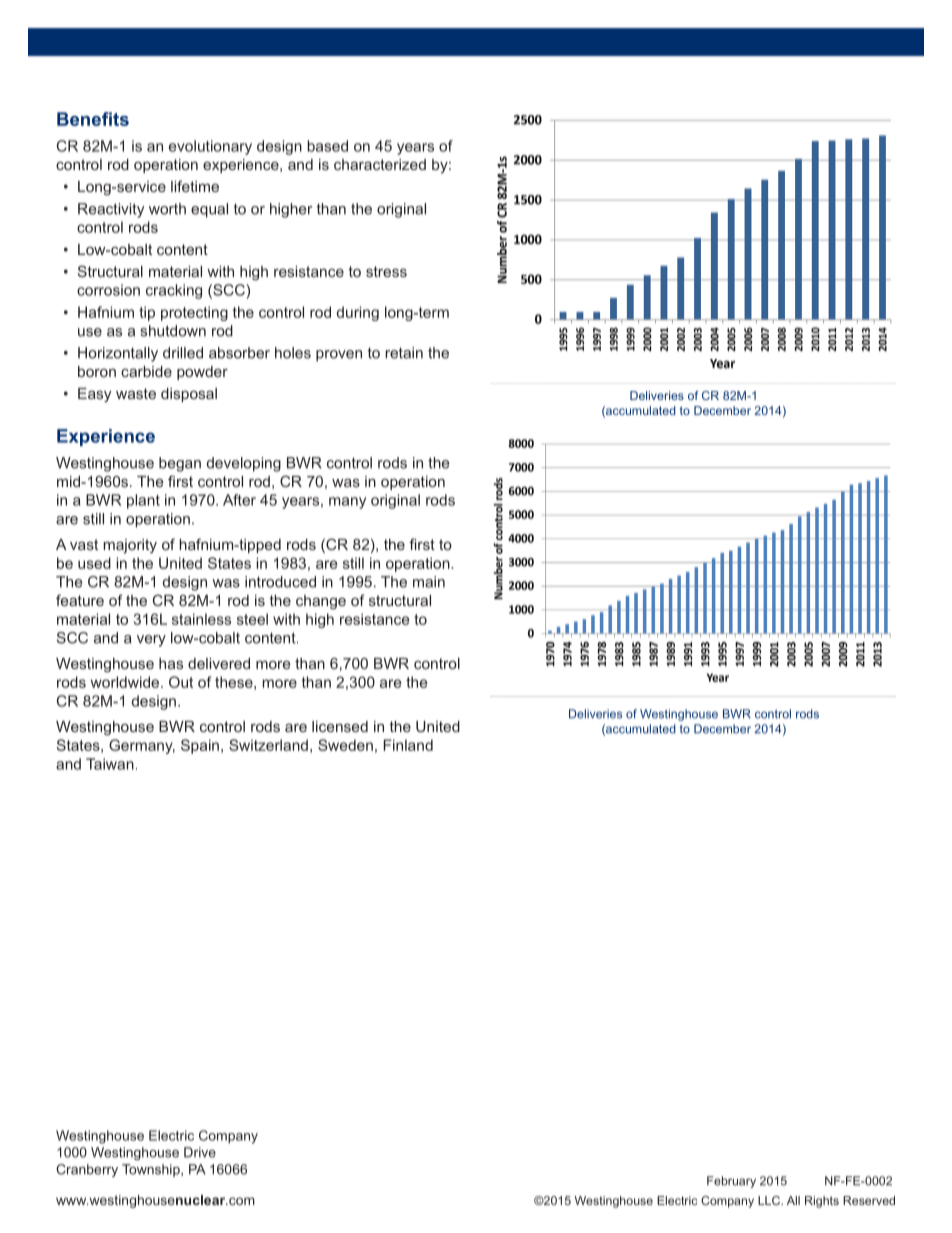  What do you see at coordinates (152, 1170) in the screenshot?
I see `Township` at bounding box center [152, 1170].
